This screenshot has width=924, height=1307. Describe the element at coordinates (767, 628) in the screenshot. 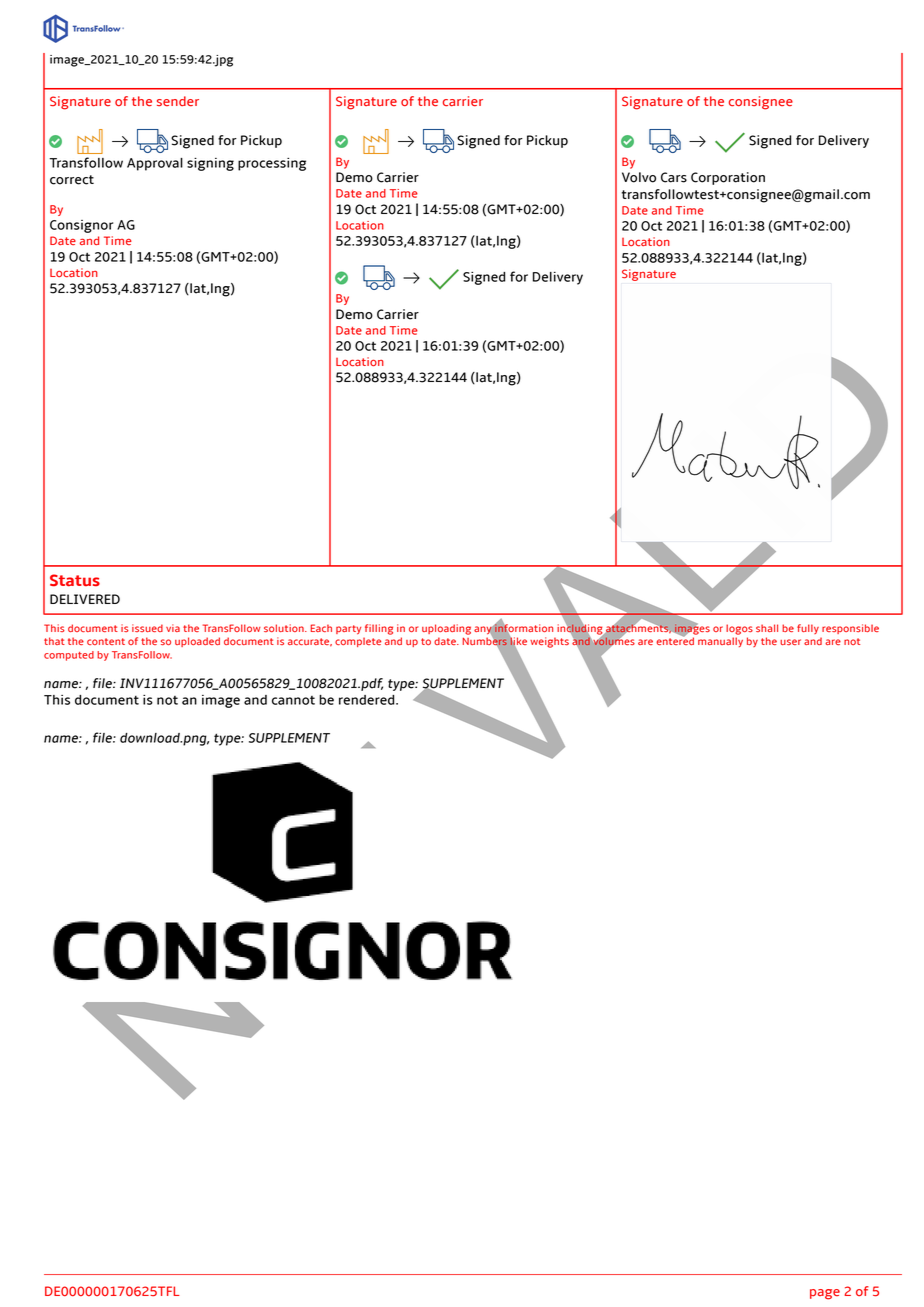

I see `shall` at that location.
